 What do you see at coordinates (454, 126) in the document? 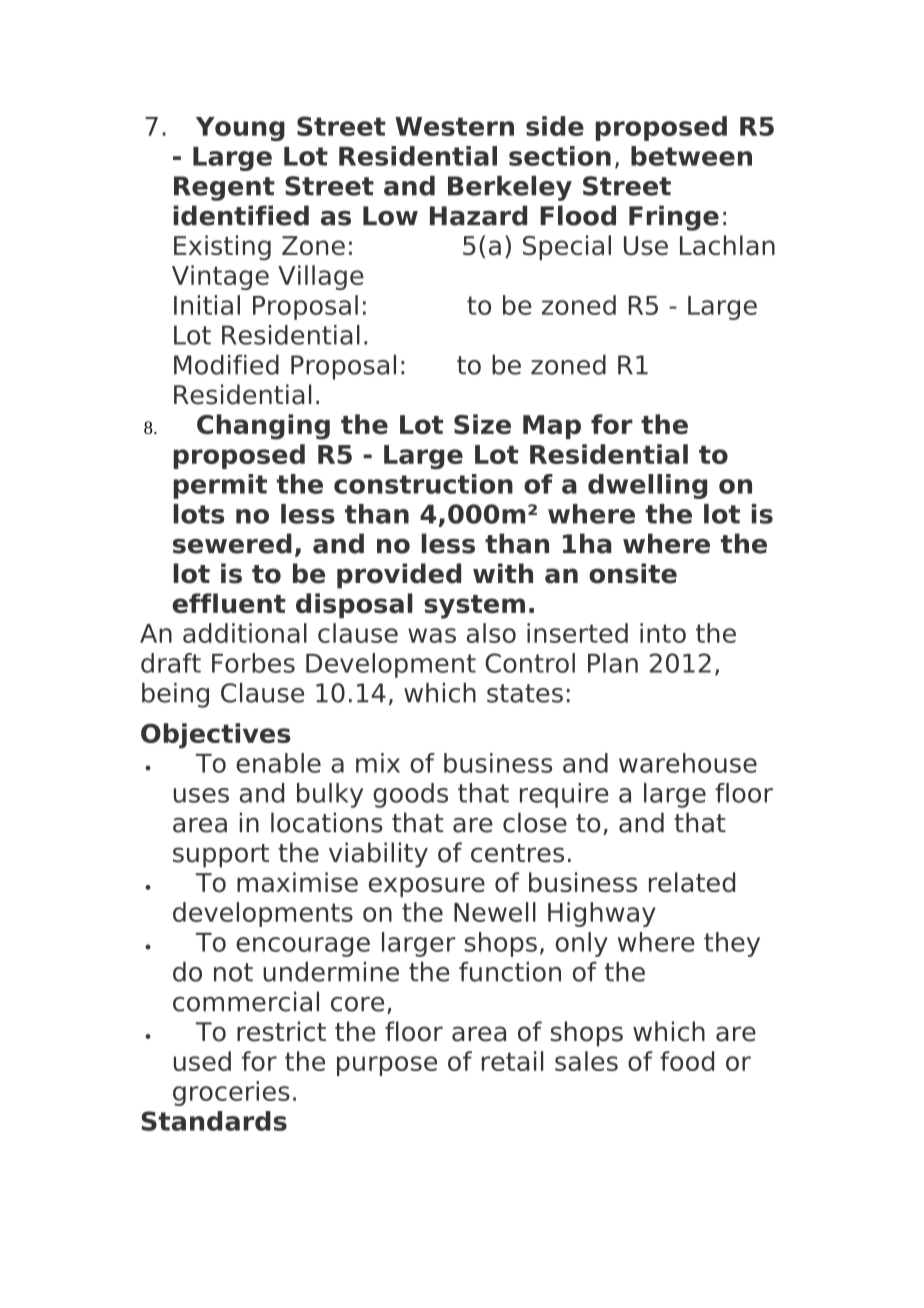
I see `Western` at bounding box center [454, 126].
